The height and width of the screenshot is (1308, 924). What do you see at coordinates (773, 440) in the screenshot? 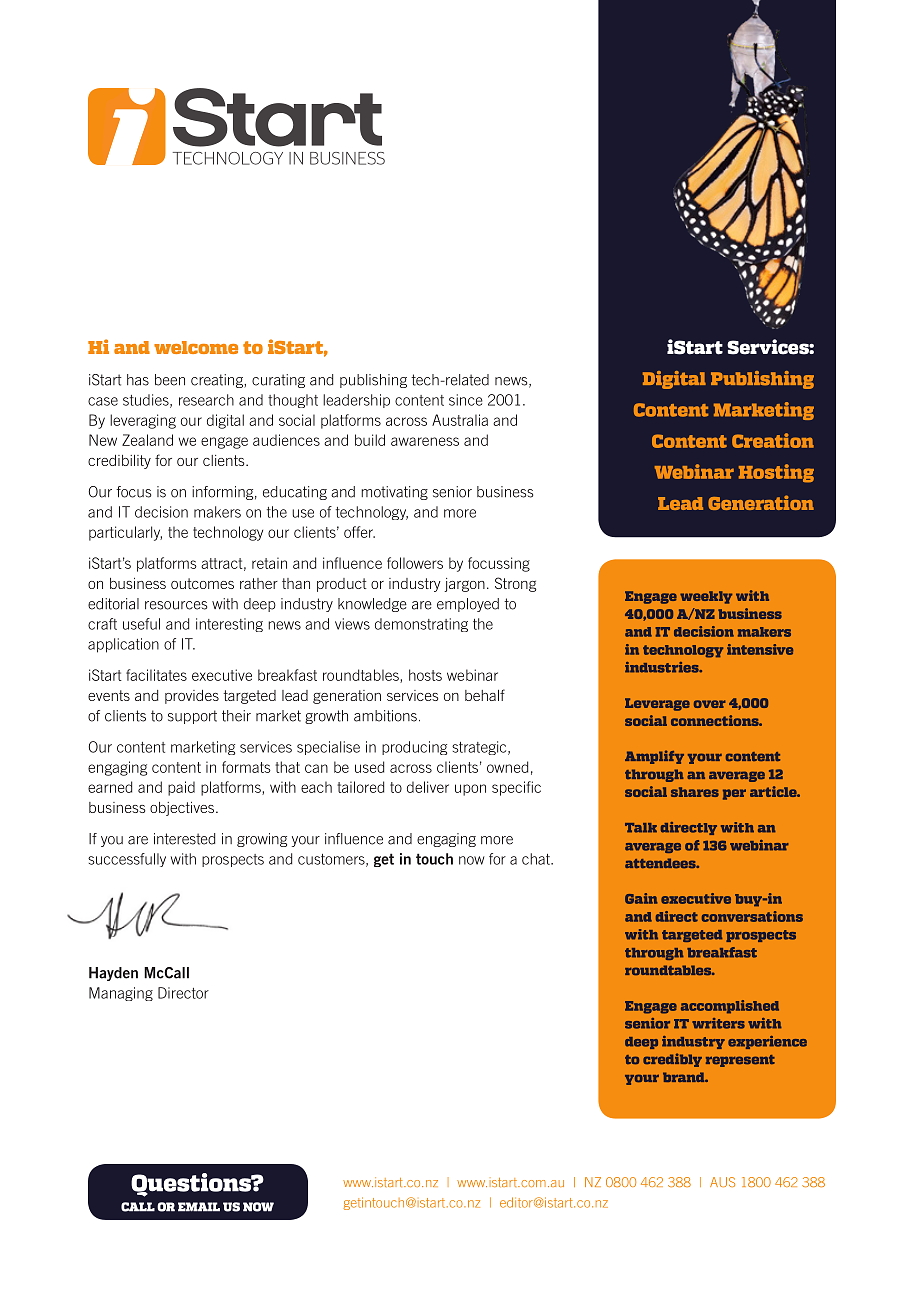
I see `Creation` at bounding box center [773, 440].
